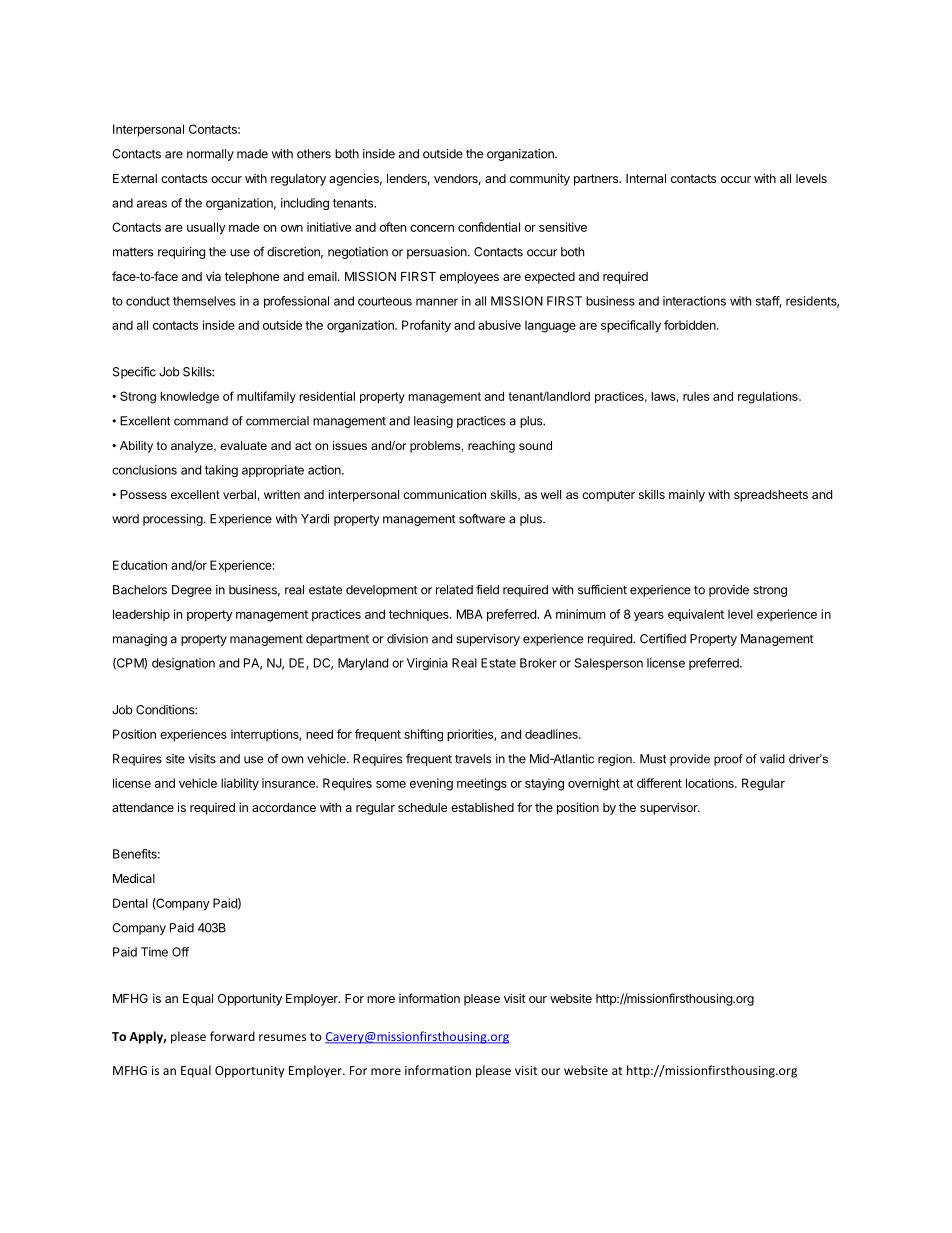  Describe the element at coordinates (143, 807) in the screenshot. I see `attendance` at that location.
